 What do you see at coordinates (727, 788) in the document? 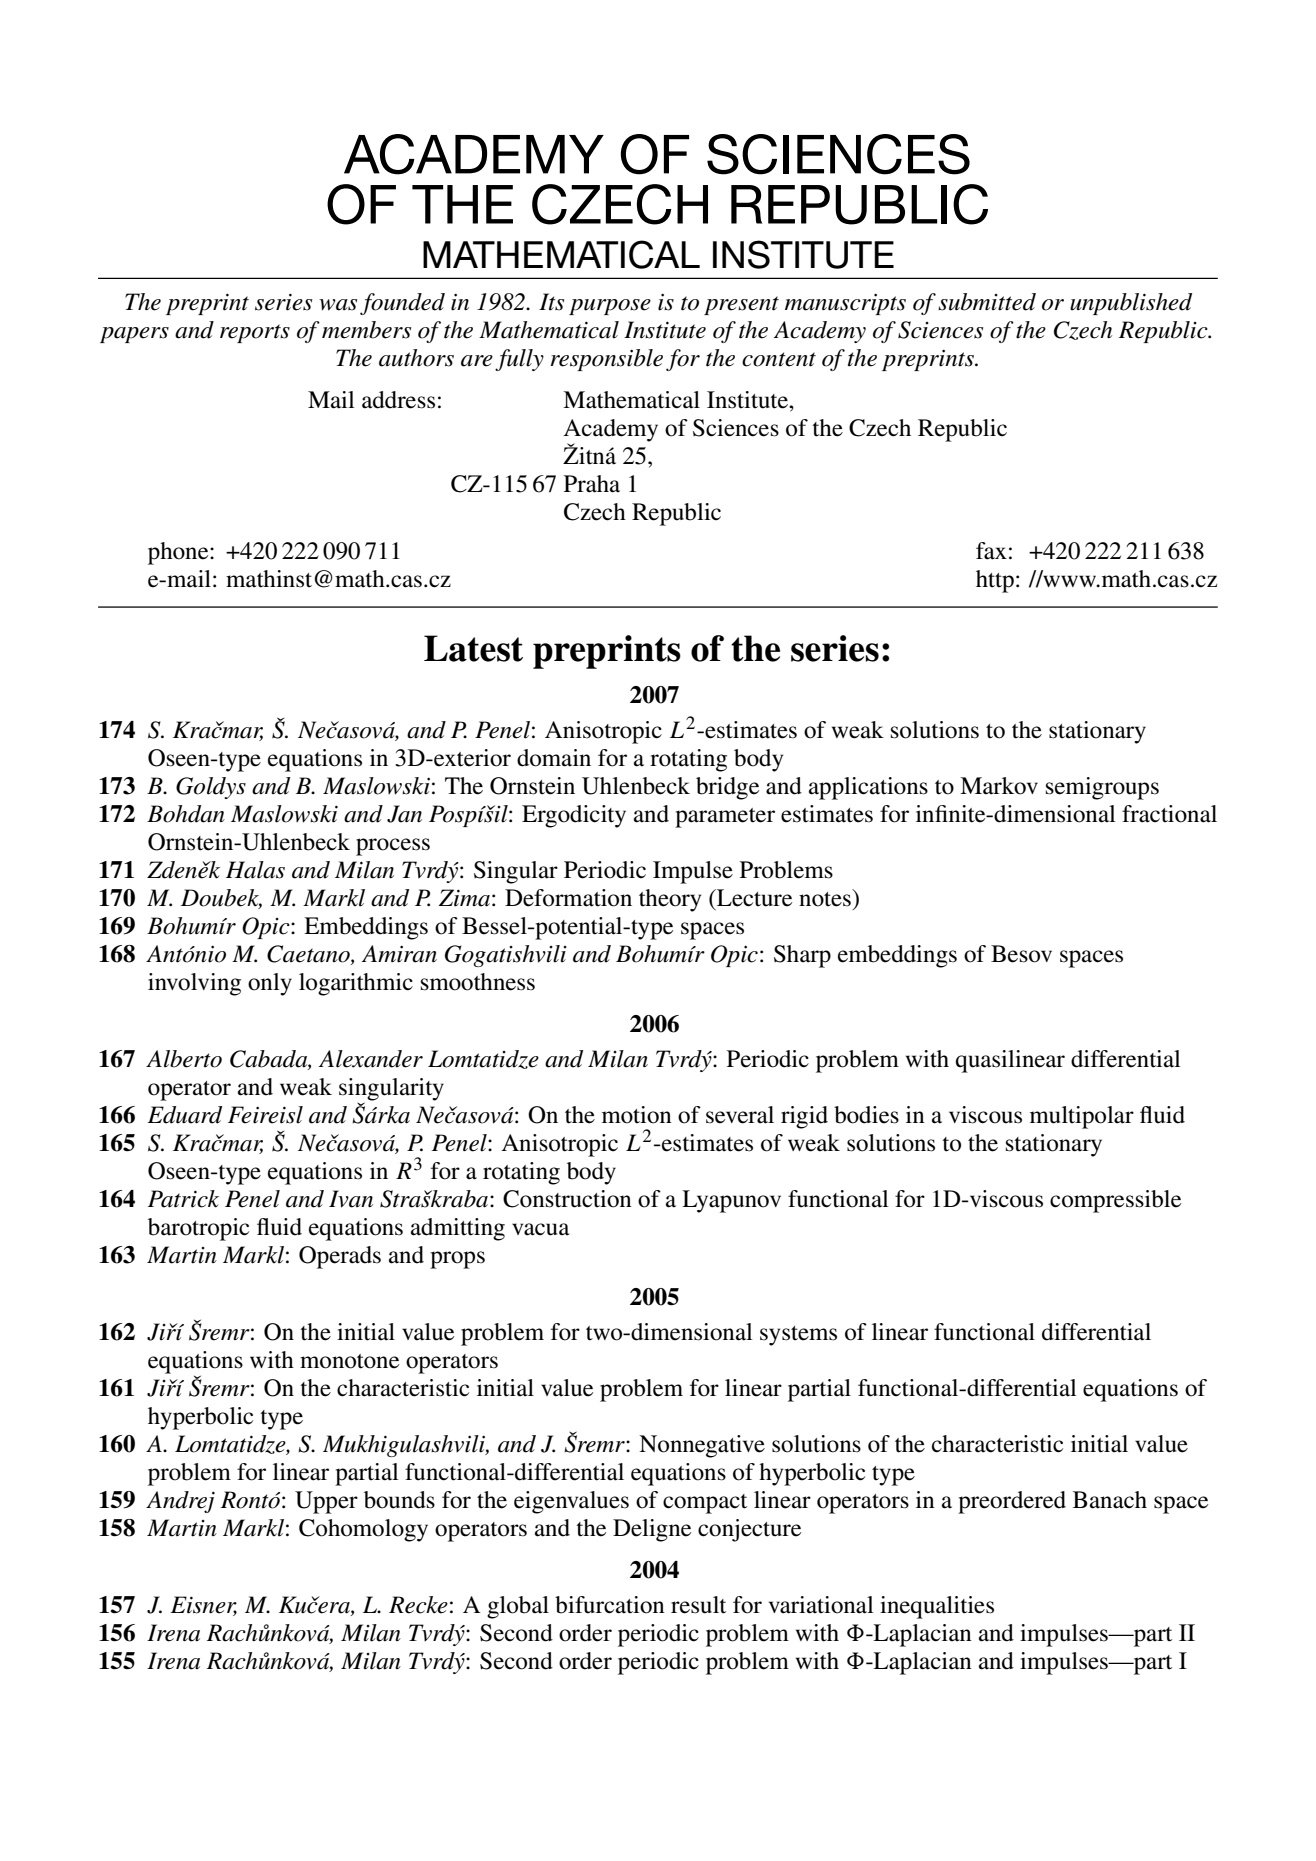
I see `bridge` at bounding box center [727, 788].
